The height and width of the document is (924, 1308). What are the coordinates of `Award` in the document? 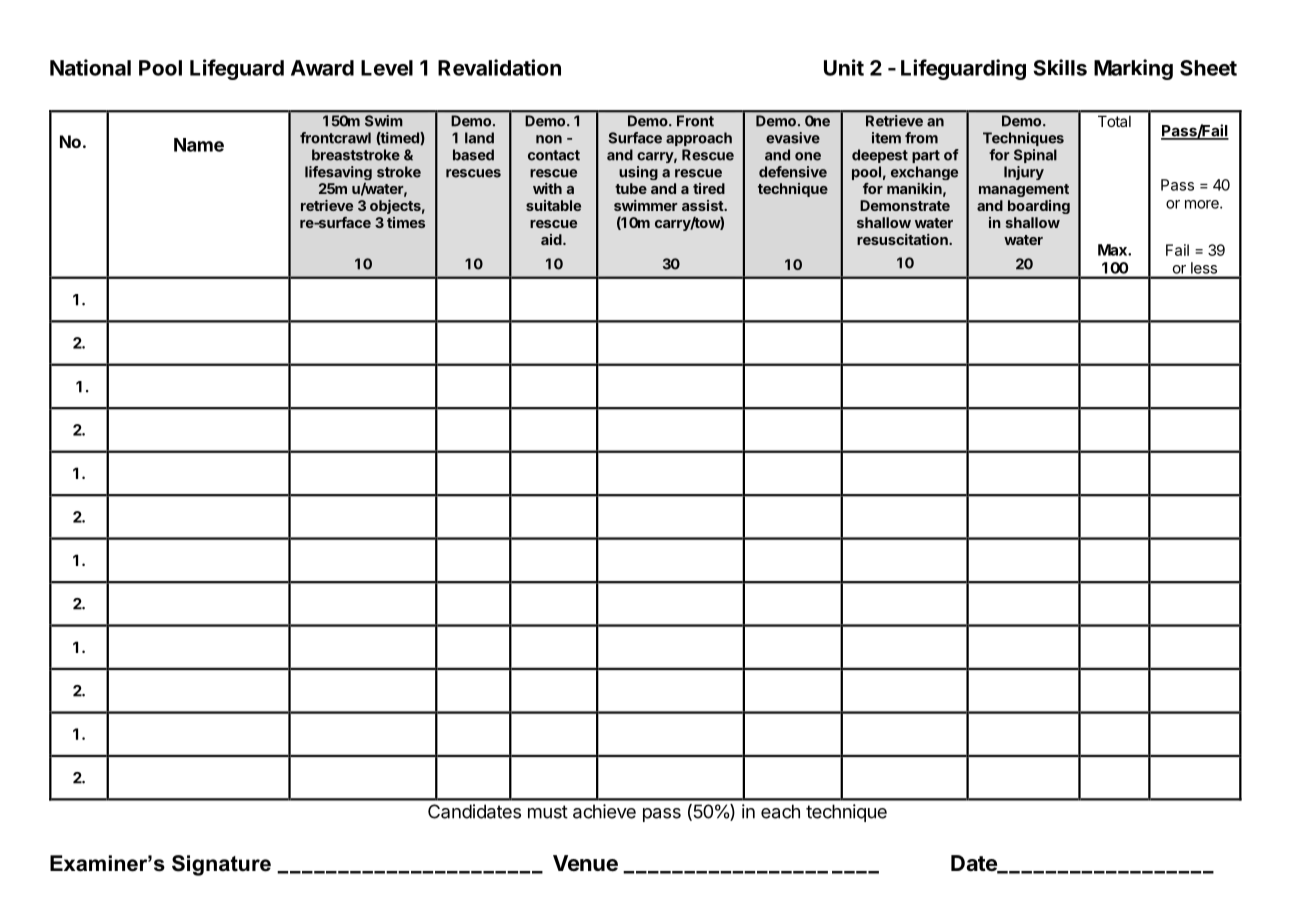 It's located at (322, 68).
